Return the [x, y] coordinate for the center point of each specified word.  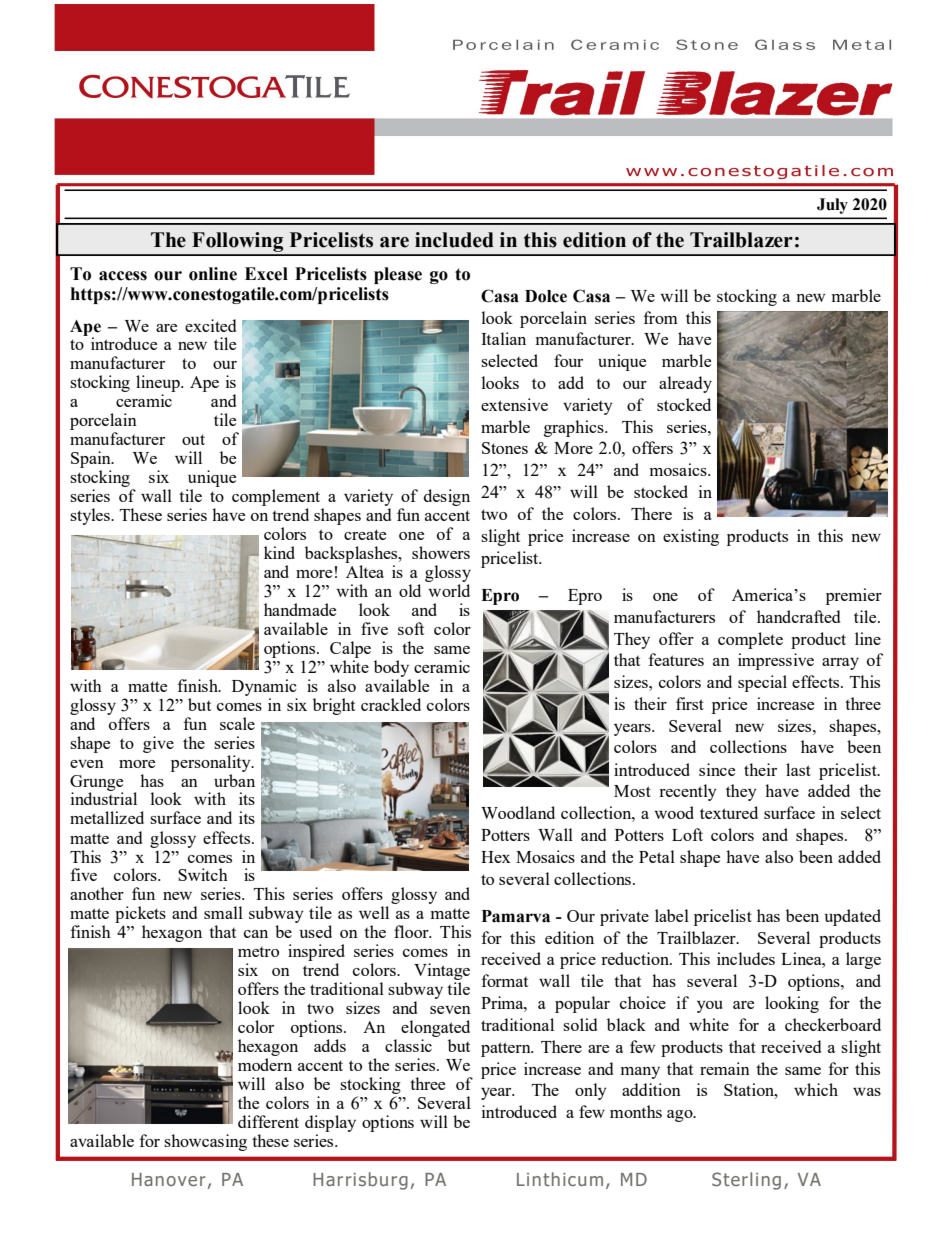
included [454, 240]
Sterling [746, 1181]
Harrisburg [360, 1181]
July [832, 206]
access [123, 276]
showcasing [205, 1142]
